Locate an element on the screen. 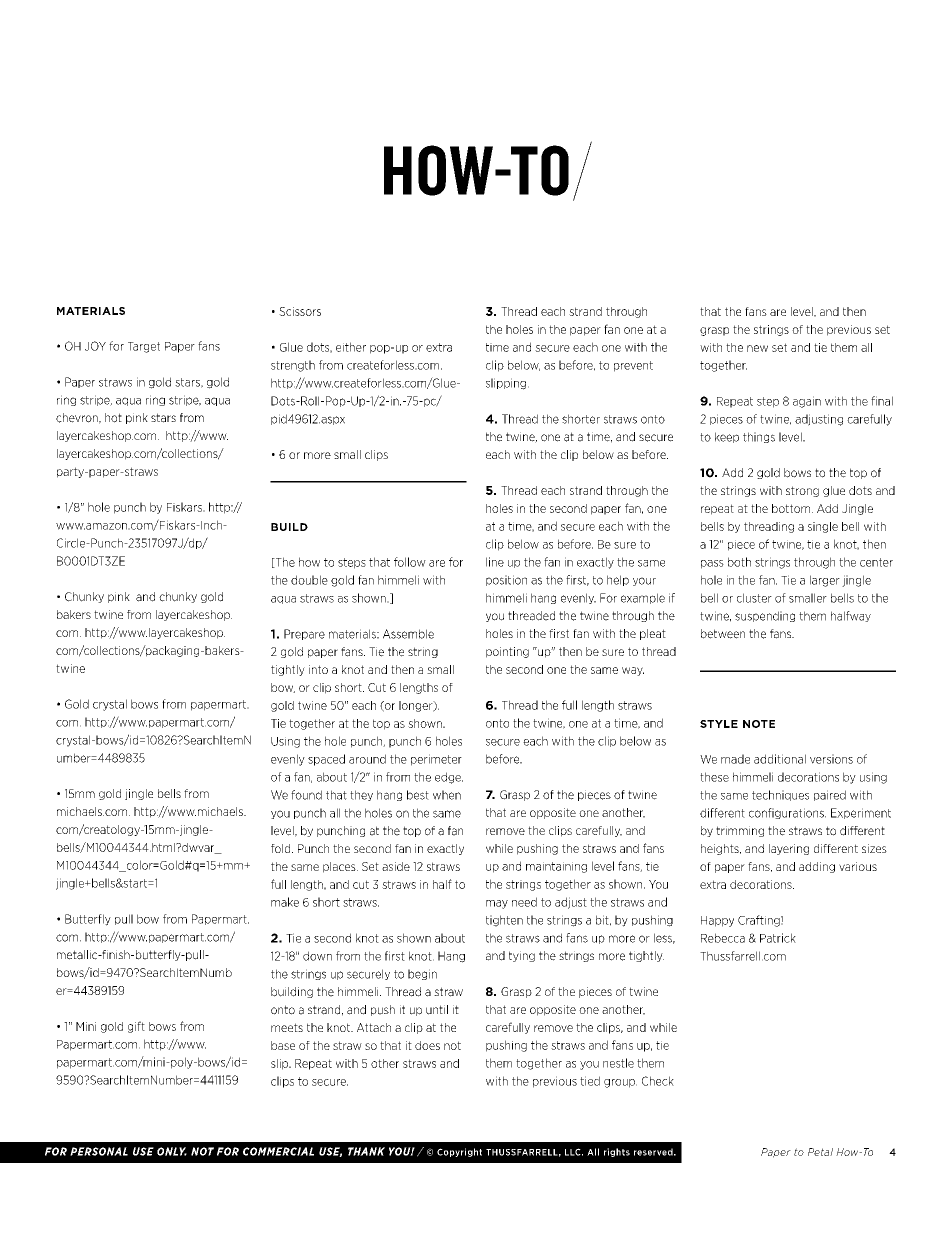  Petal is located at coordinates (820, 1152).
